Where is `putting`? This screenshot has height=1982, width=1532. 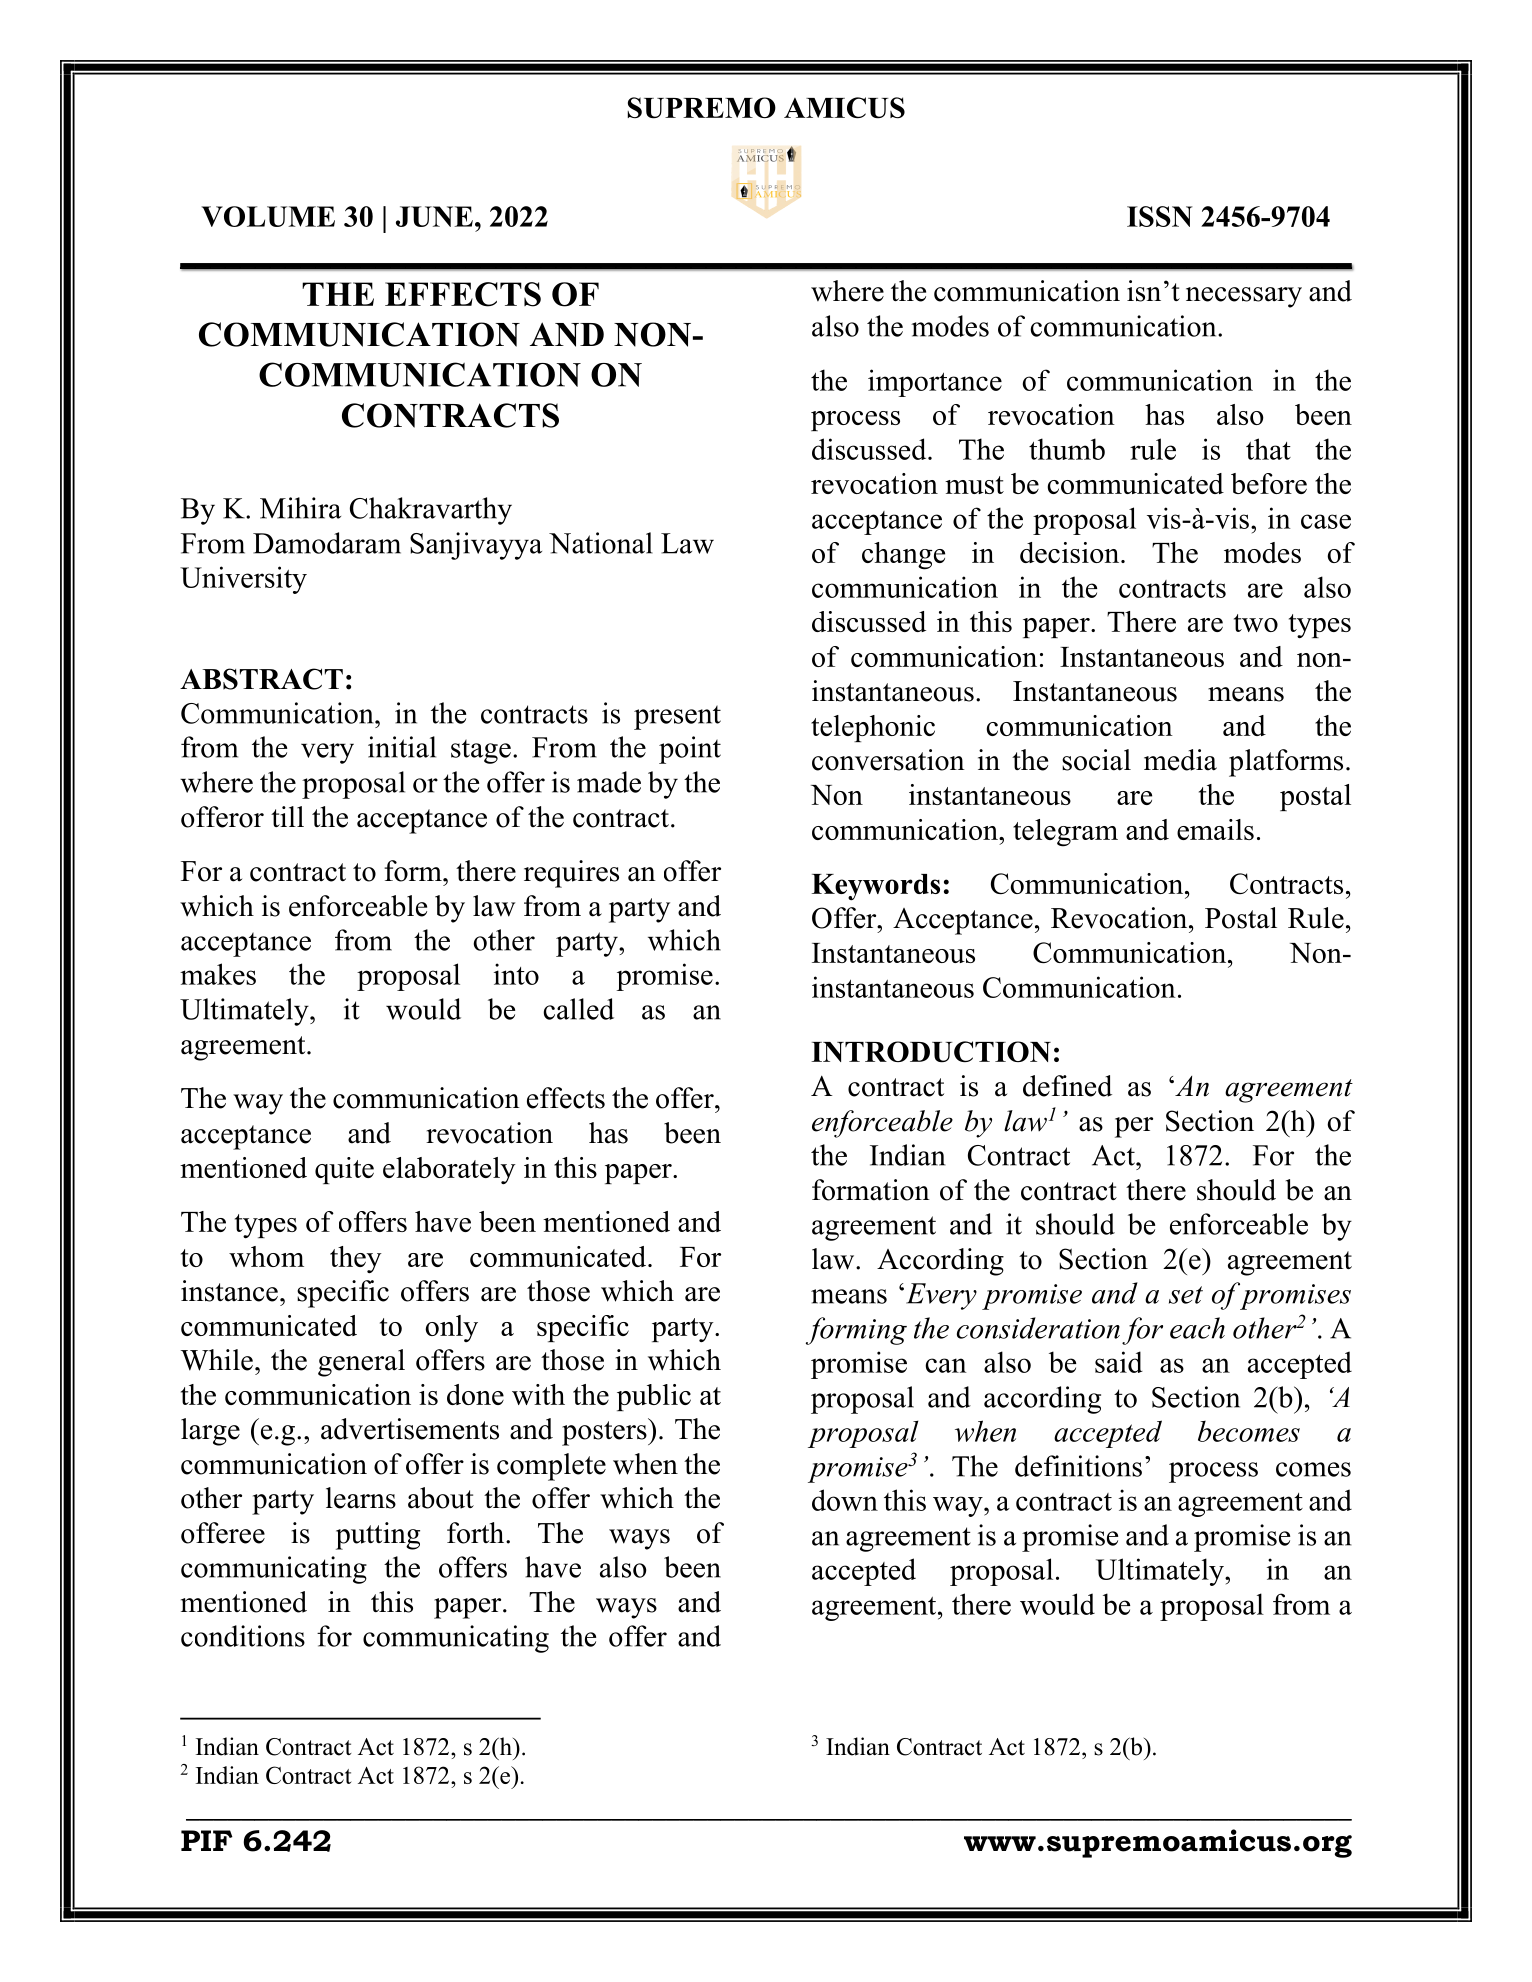
putting is located at coordinates (378, 1536).
